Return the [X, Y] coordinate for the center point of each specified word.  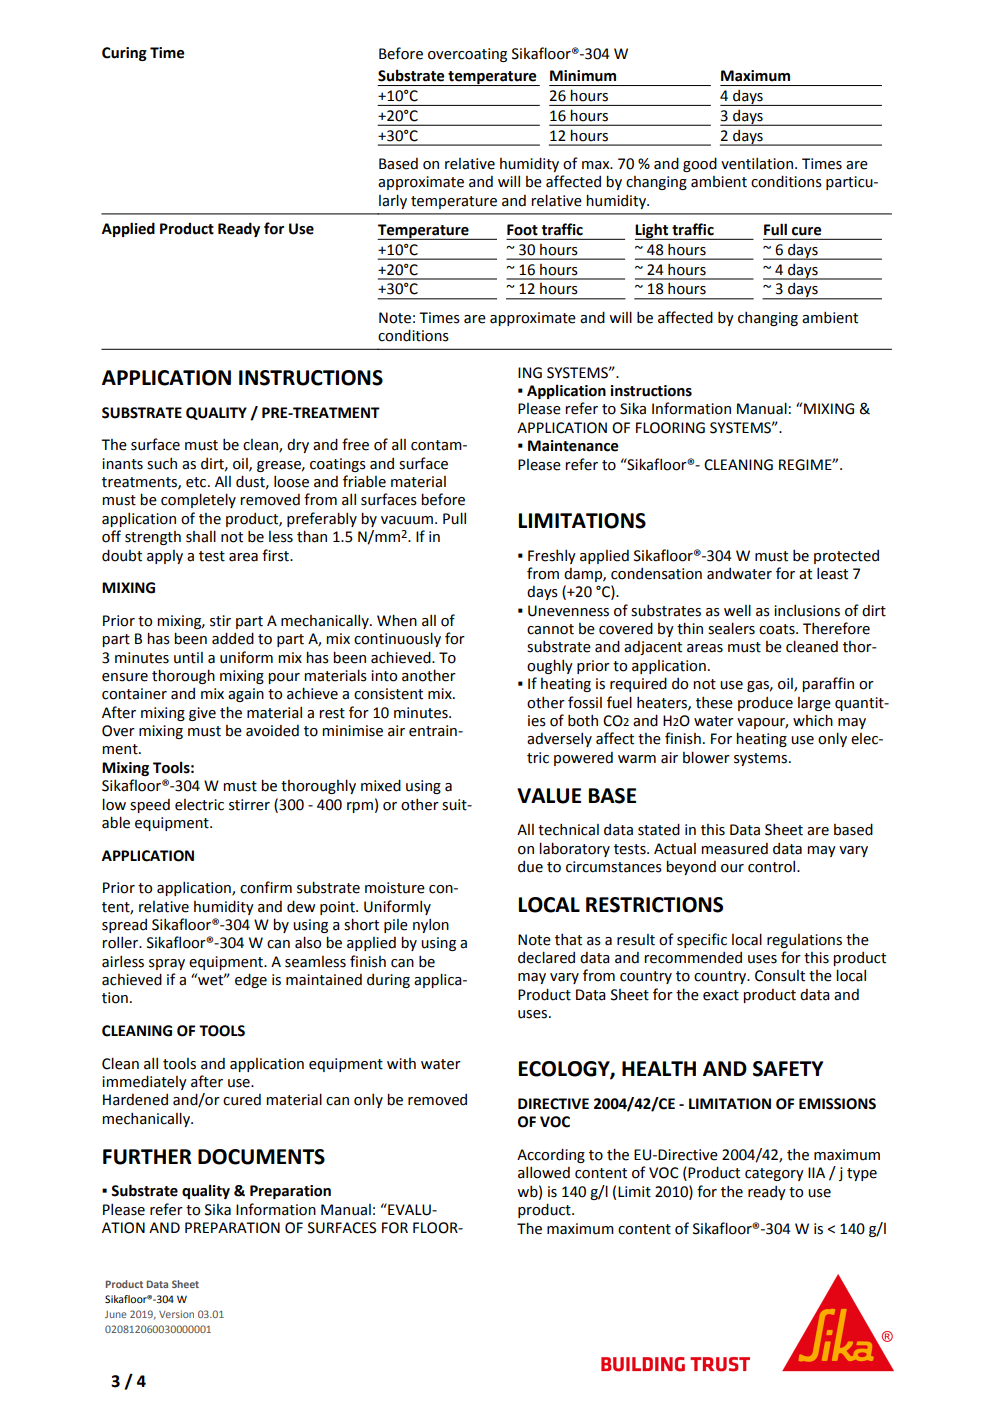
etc [197, 482]
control [773, 866]
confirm [266, 887]
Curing [124, 54]
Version [176, 1314]
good [700, 164]
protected [846, 557]
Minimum [583, 76]
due [530, 867]
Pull [454, 518]
